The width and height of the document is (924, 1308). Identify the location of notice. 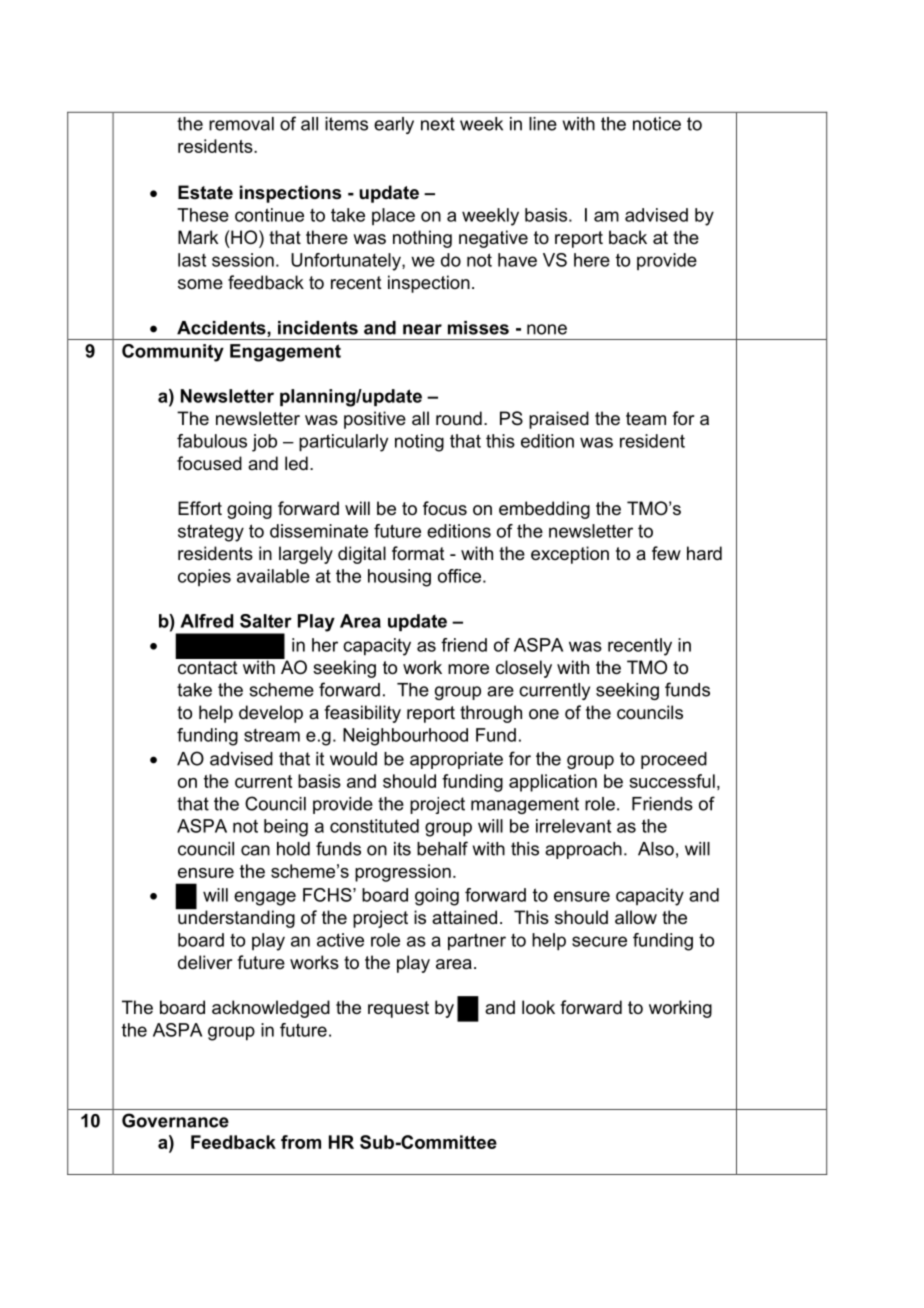
(657, 124).
